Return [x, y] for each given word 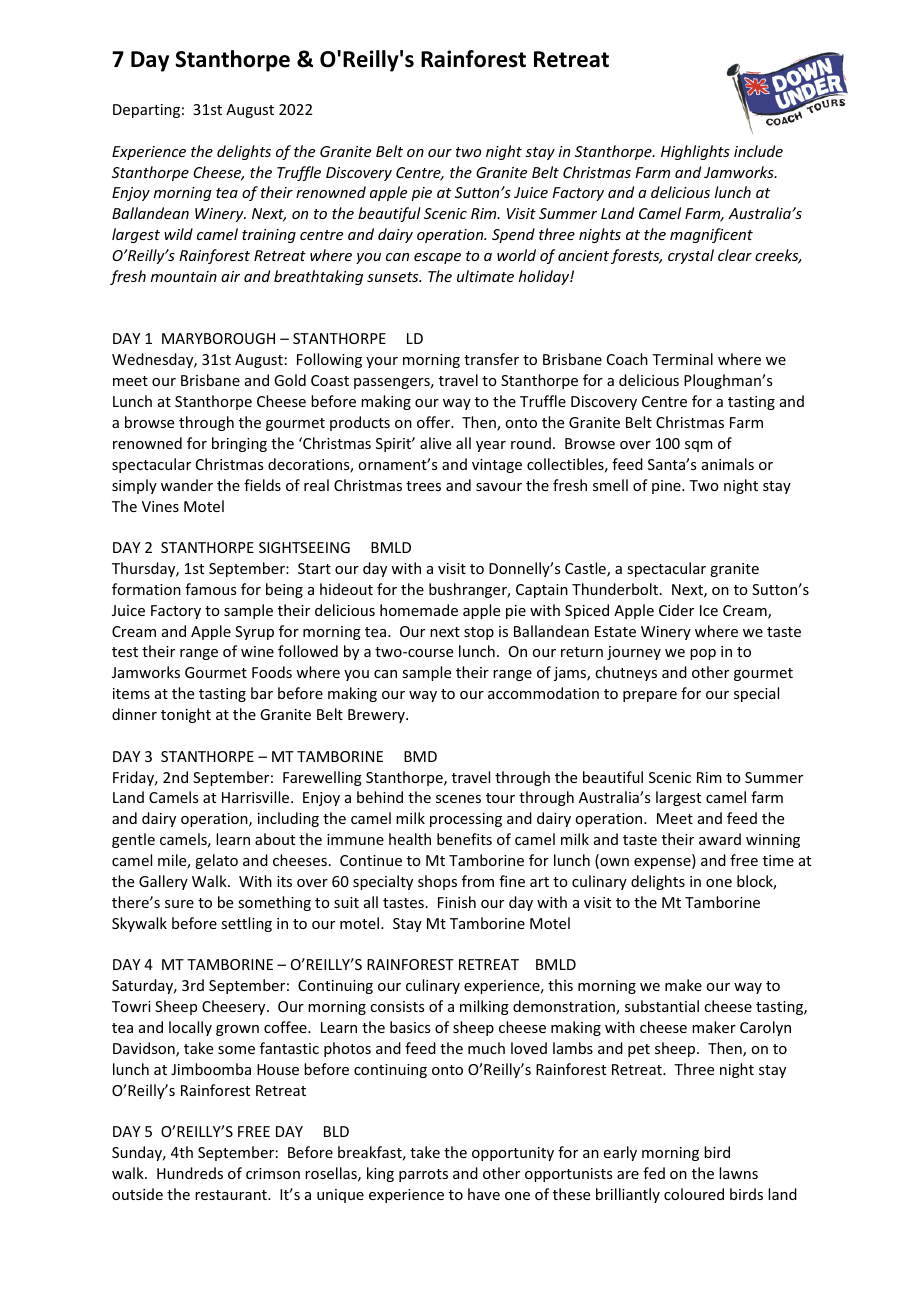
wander [187, 485]
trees [423, 486]
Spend [513, 235]
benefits [464, 839]
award [720, 839]
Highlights [695, 152]
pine [667, 487]
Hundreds [190, 1173]
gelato [216, 861]
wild [178, 234]
